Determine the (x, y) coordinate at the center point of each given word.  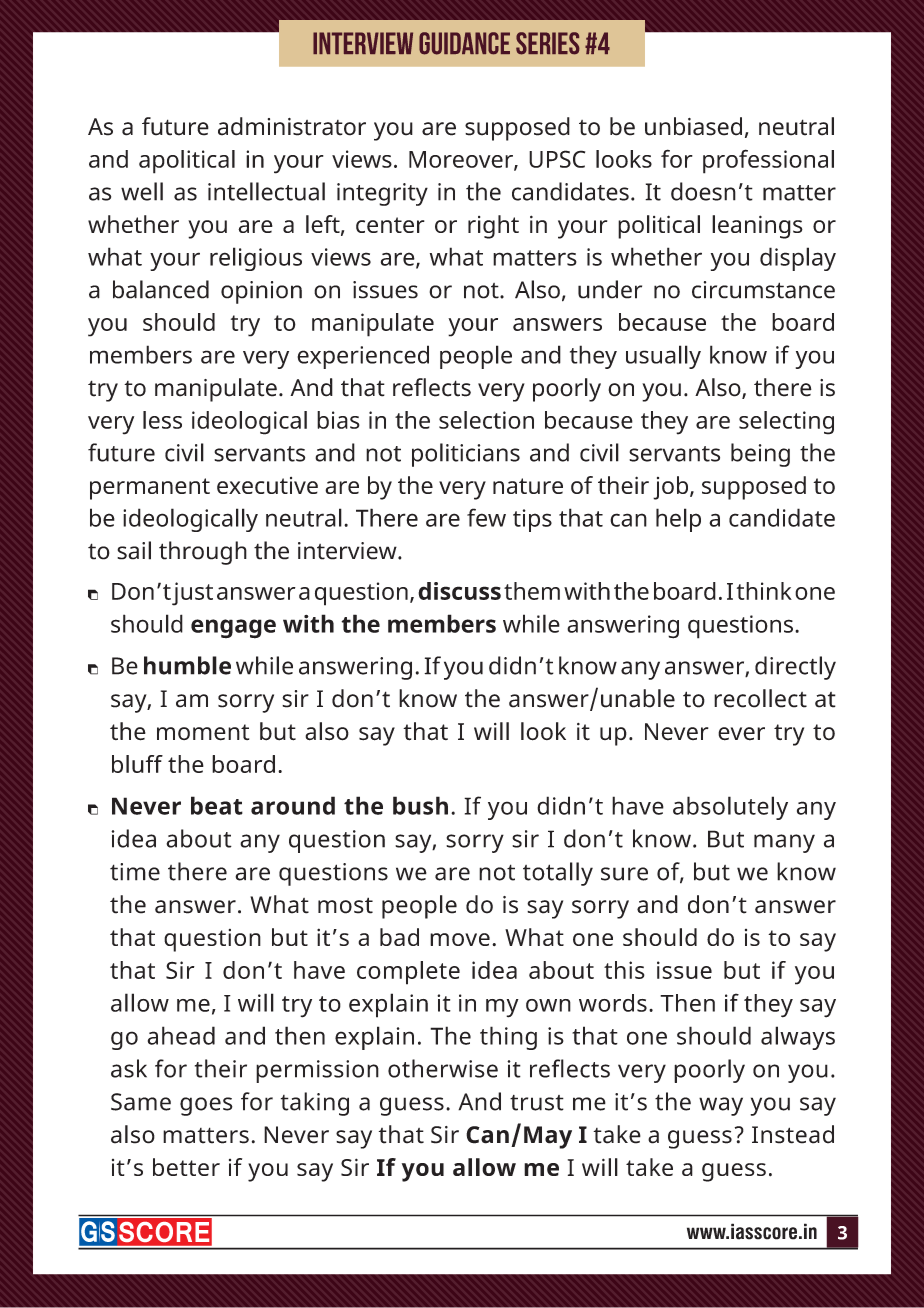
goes (206, 1106)
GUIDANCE (464, 43)
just (192, 594)
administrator (292, 126)
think (764, 591)
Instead (793, 1134)
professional (768, 161)
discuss (459, 591)
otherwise (443, 1068)
